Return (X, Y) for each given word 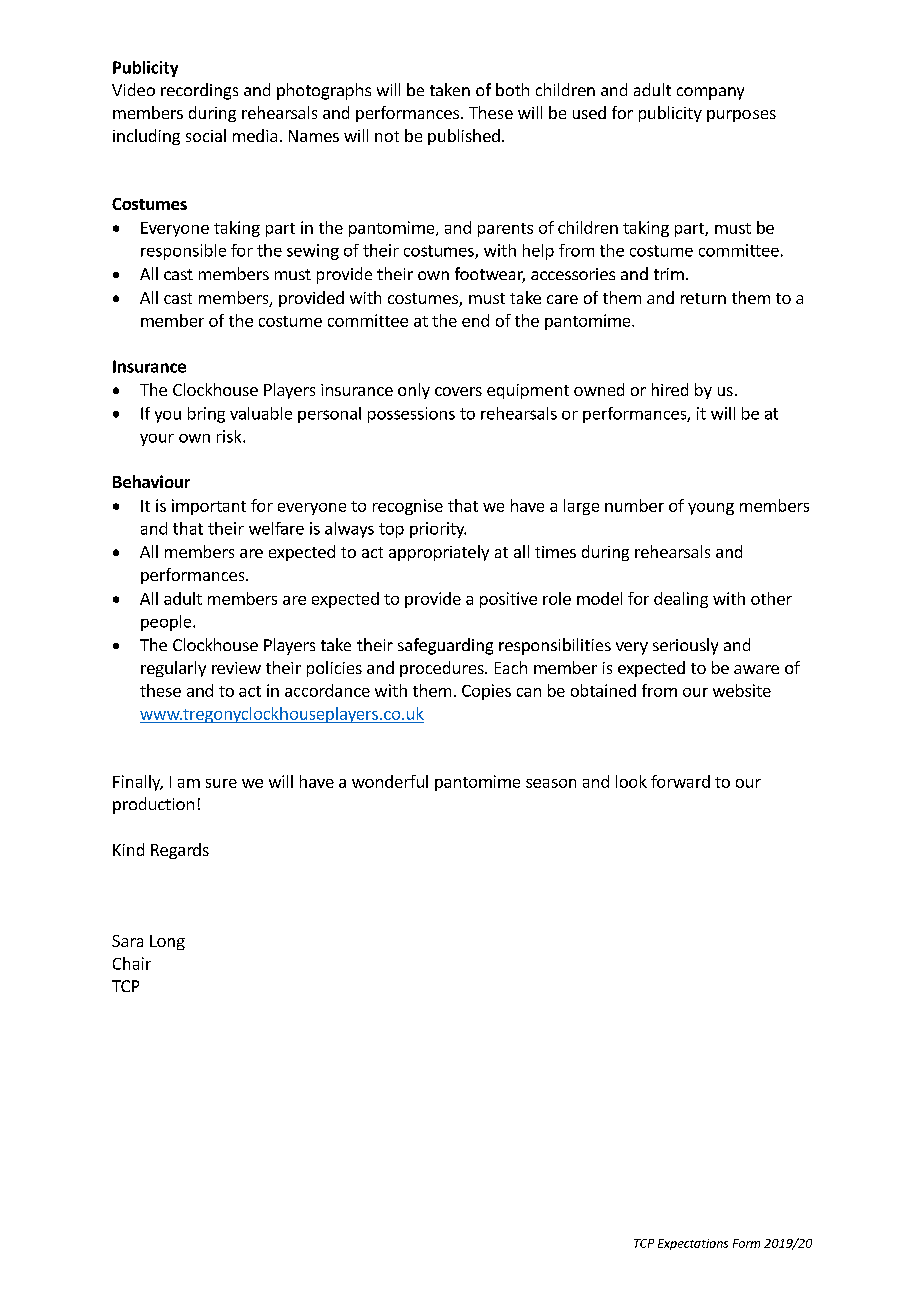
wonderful (390, 781)
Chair (132, 963)
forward (680, 781)
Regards (180, 851)
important (209, 507)
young (711, 509)
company (710, 93)
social (206, 135)
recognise (408, 507)
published (464, 137)
